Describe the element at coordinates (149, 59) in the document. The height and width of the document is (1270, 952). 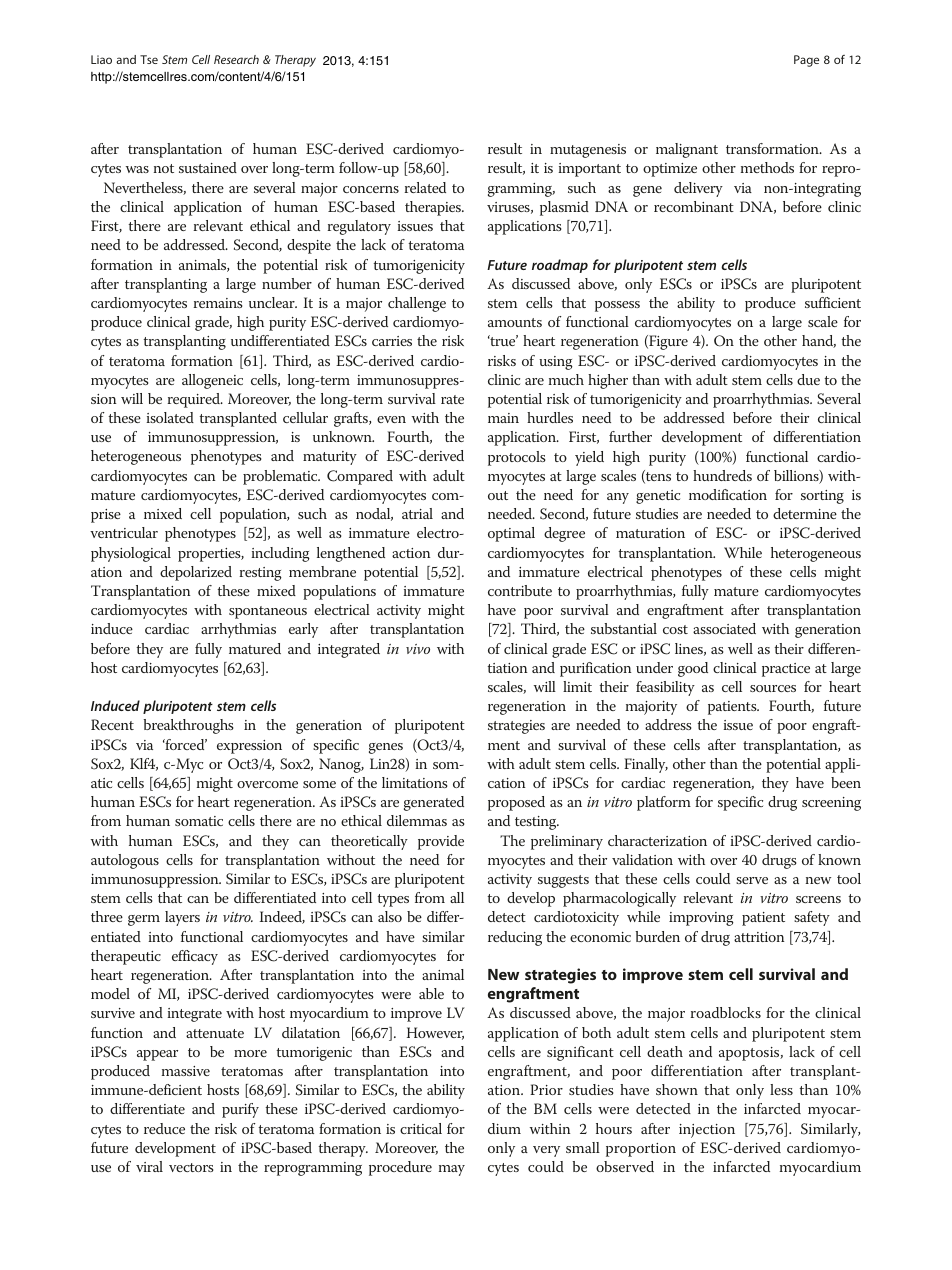
I see `Tse` at that location.
